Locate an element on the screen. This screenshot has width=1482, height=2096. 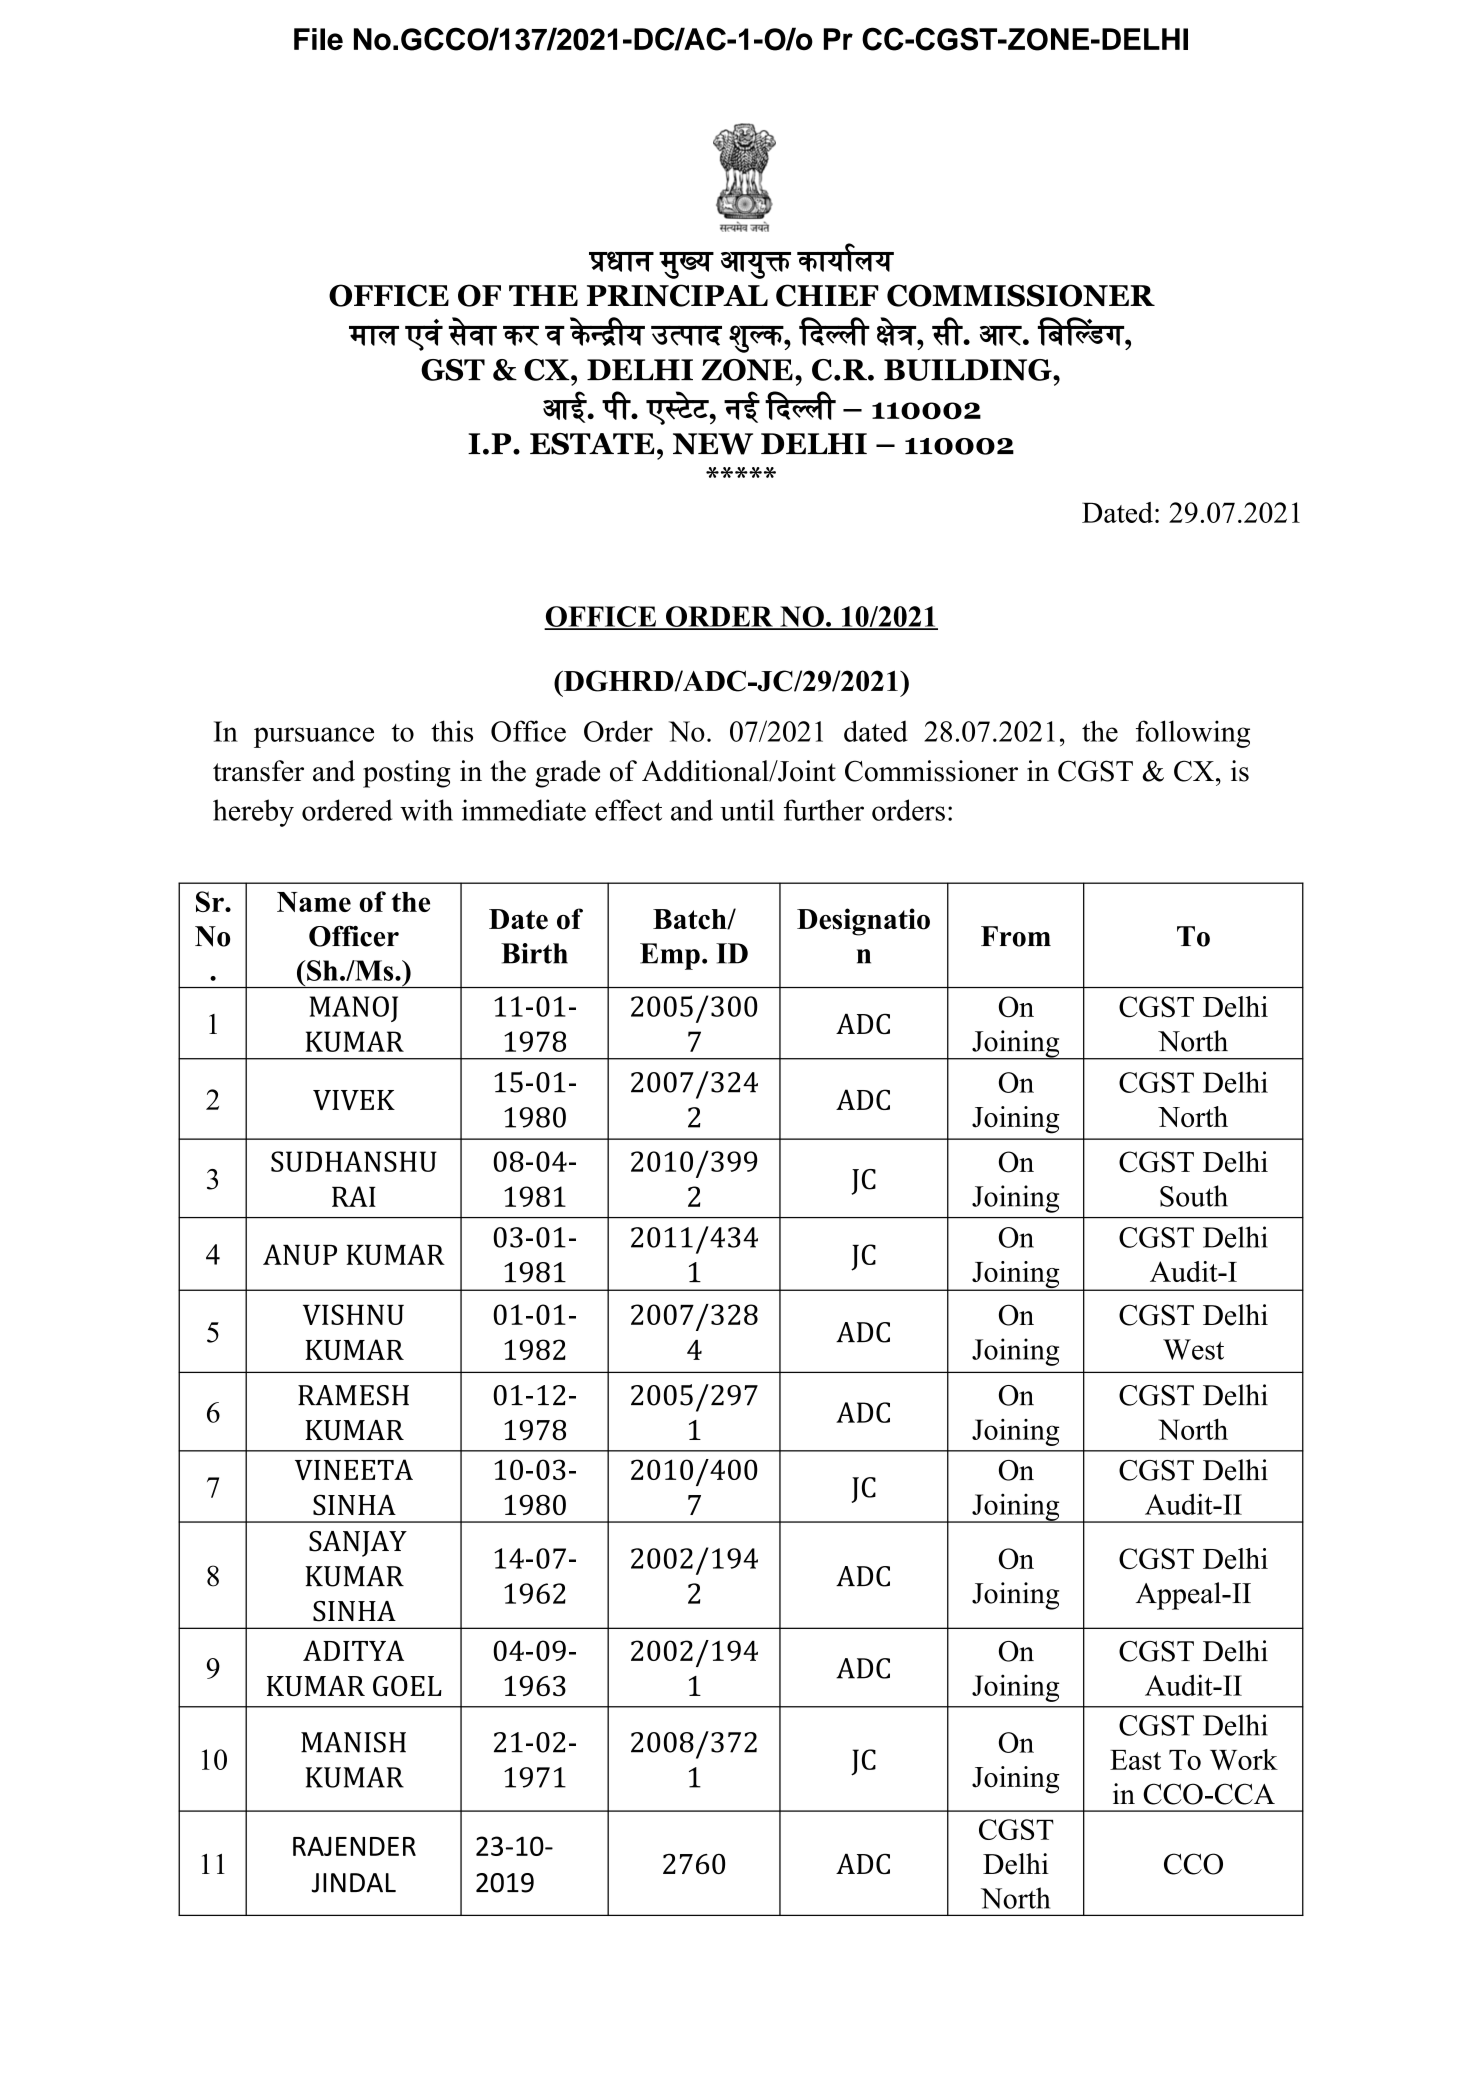
JINDAL is located at coordinates (353, 1883).
